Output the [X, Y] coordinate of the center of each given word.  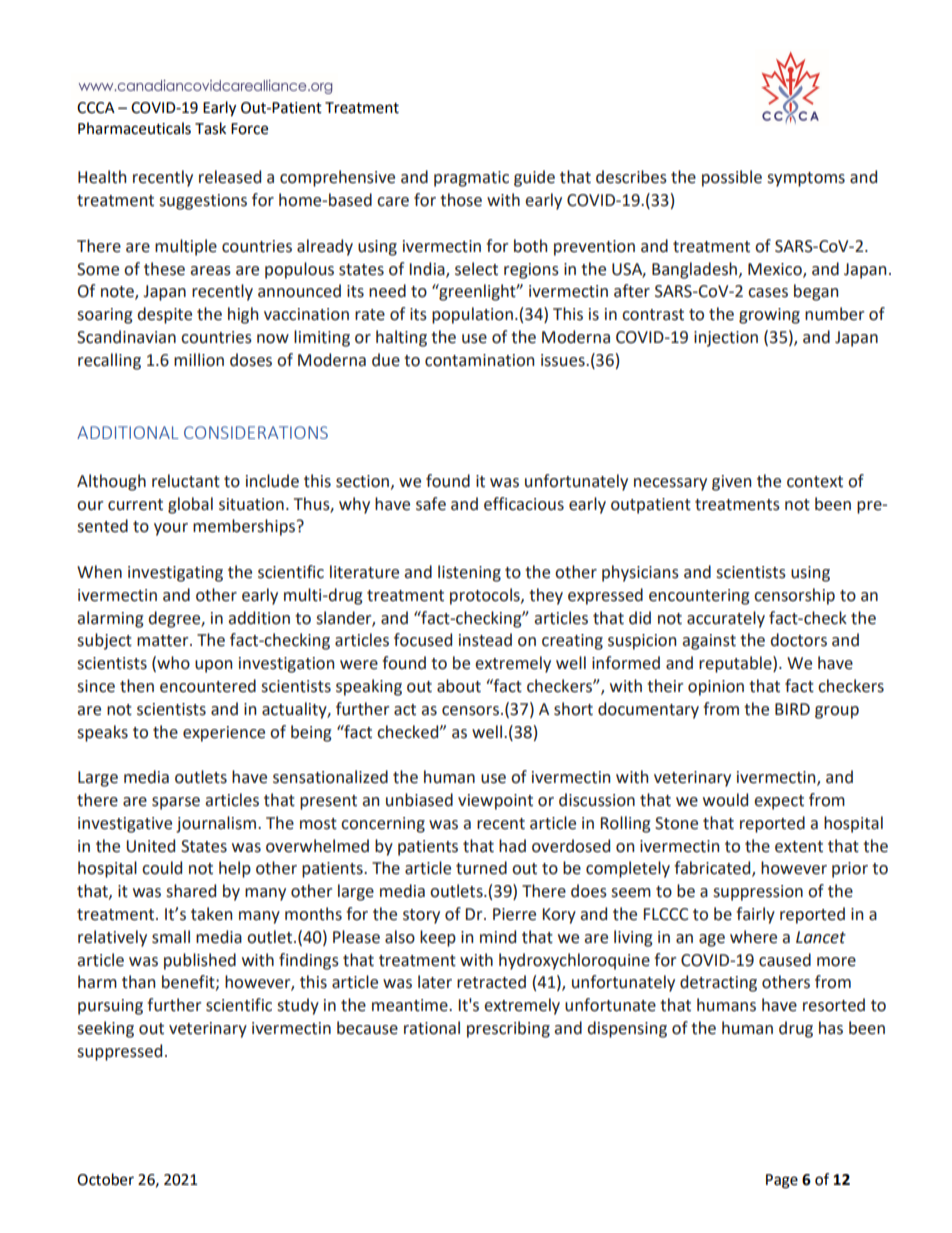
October [105, 1179]
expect [779, 802]
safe [431, 504]
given [731, 483]
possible [732, 178]
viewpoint [495, 802]
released [230, 177]
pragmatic [471, 179]
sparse [176, 803]
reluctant [186, 481]
